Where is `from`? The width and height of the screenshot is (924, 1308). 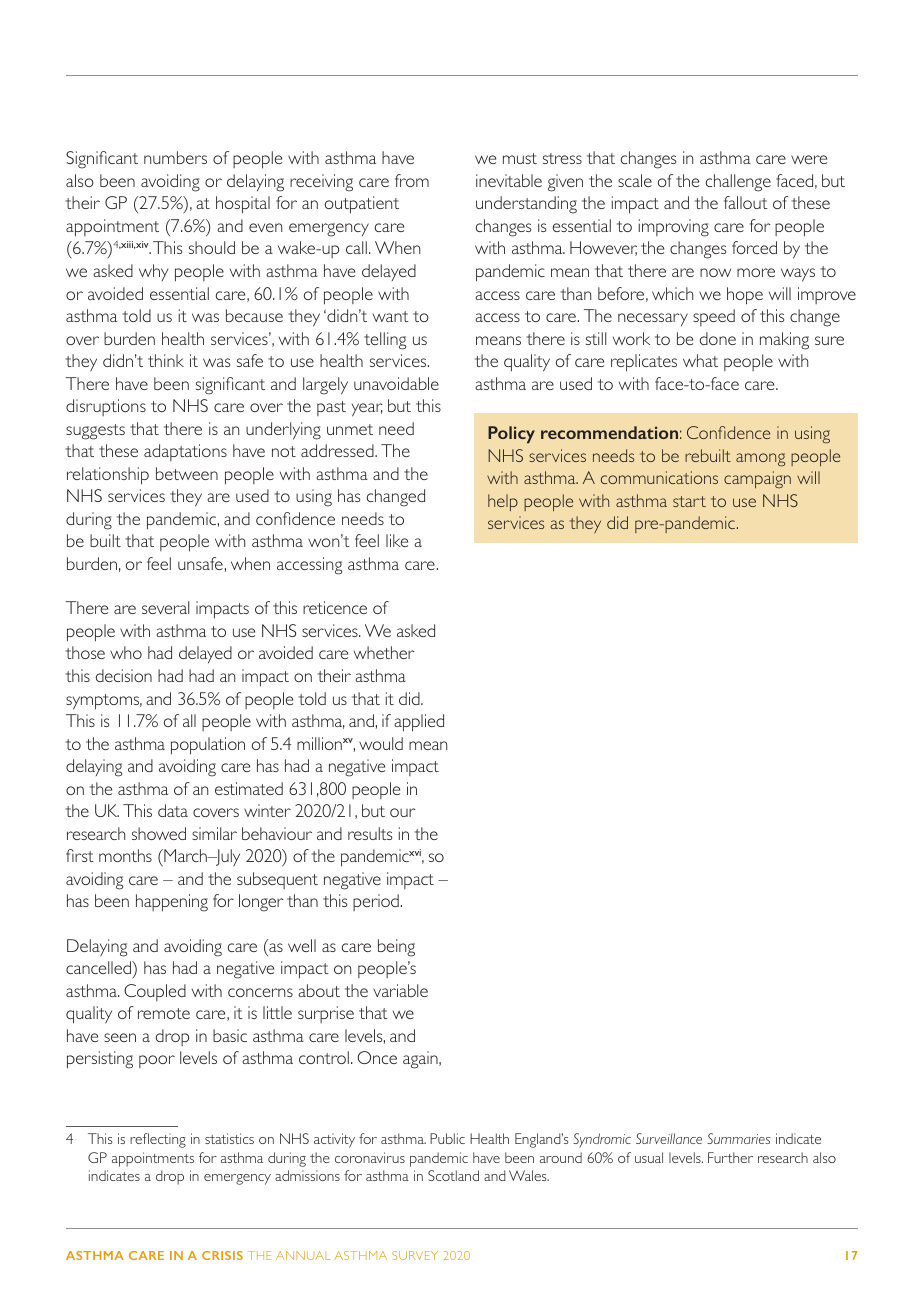
from is located at coordinates (412, 180).
